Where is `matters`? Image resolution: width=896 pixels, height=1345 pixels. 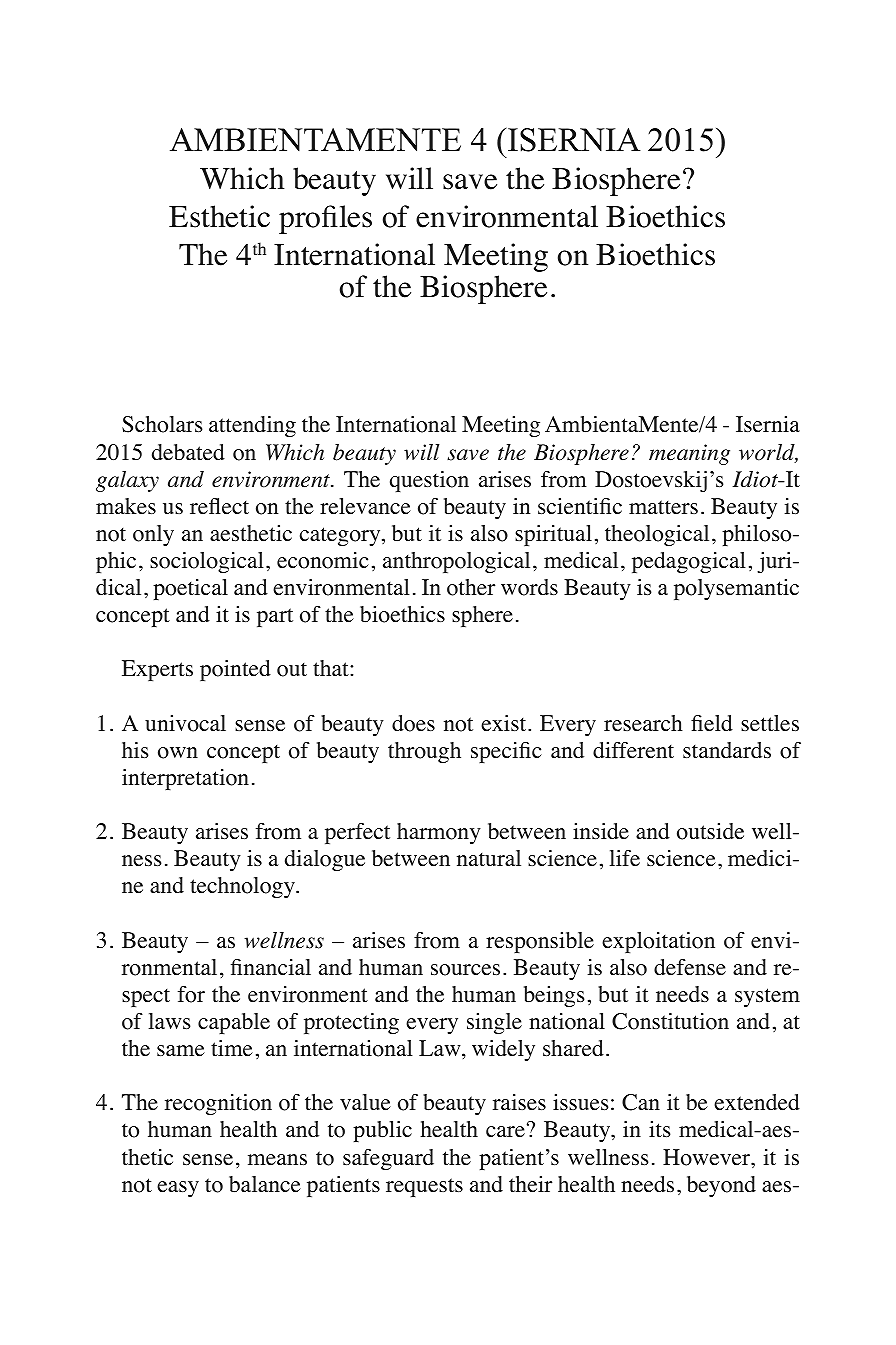
matters is located at coordinates (663, 507).
